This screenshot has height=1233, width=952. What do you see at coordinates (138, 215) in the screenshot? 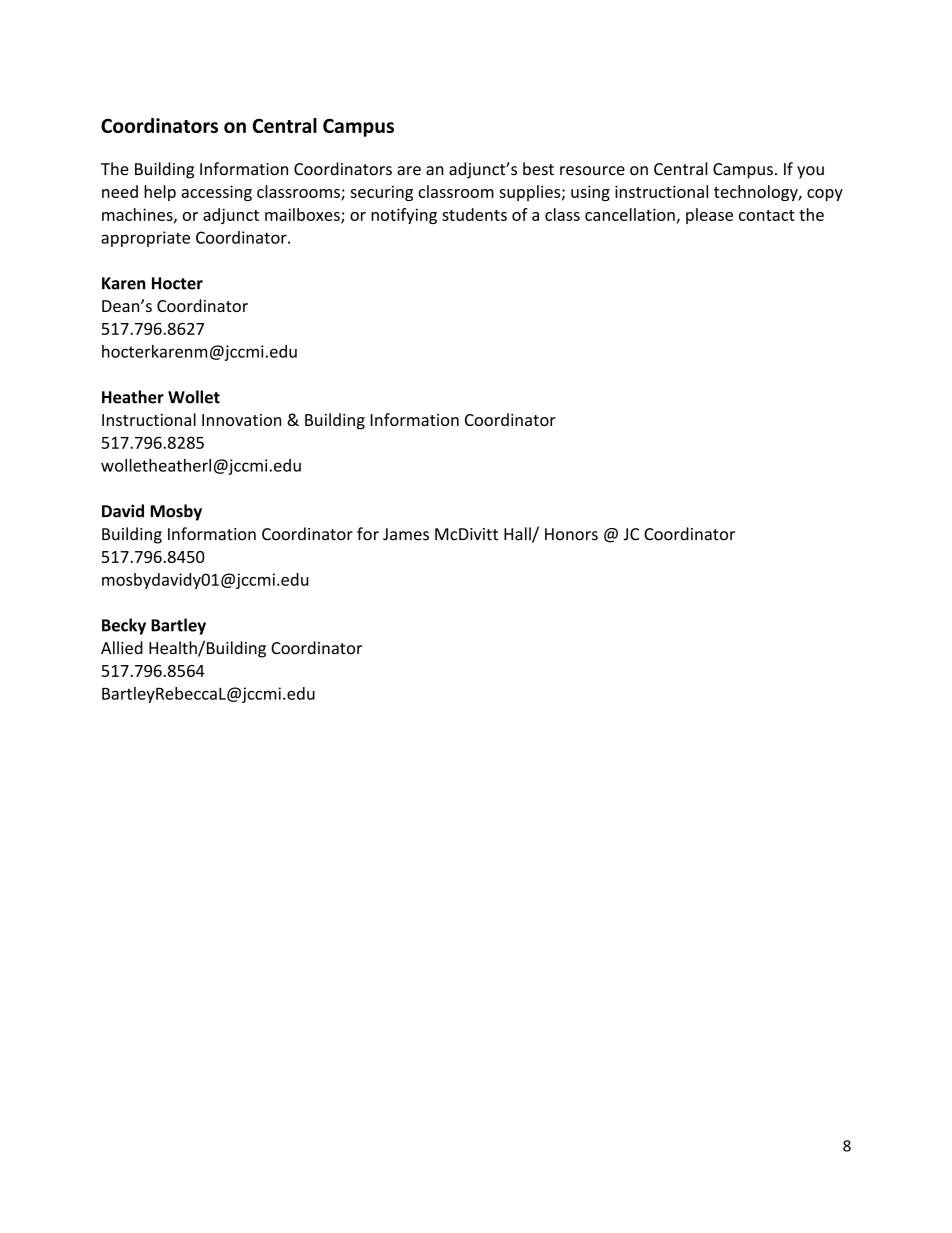
I see `machines` at bounding box center [138, 215].
